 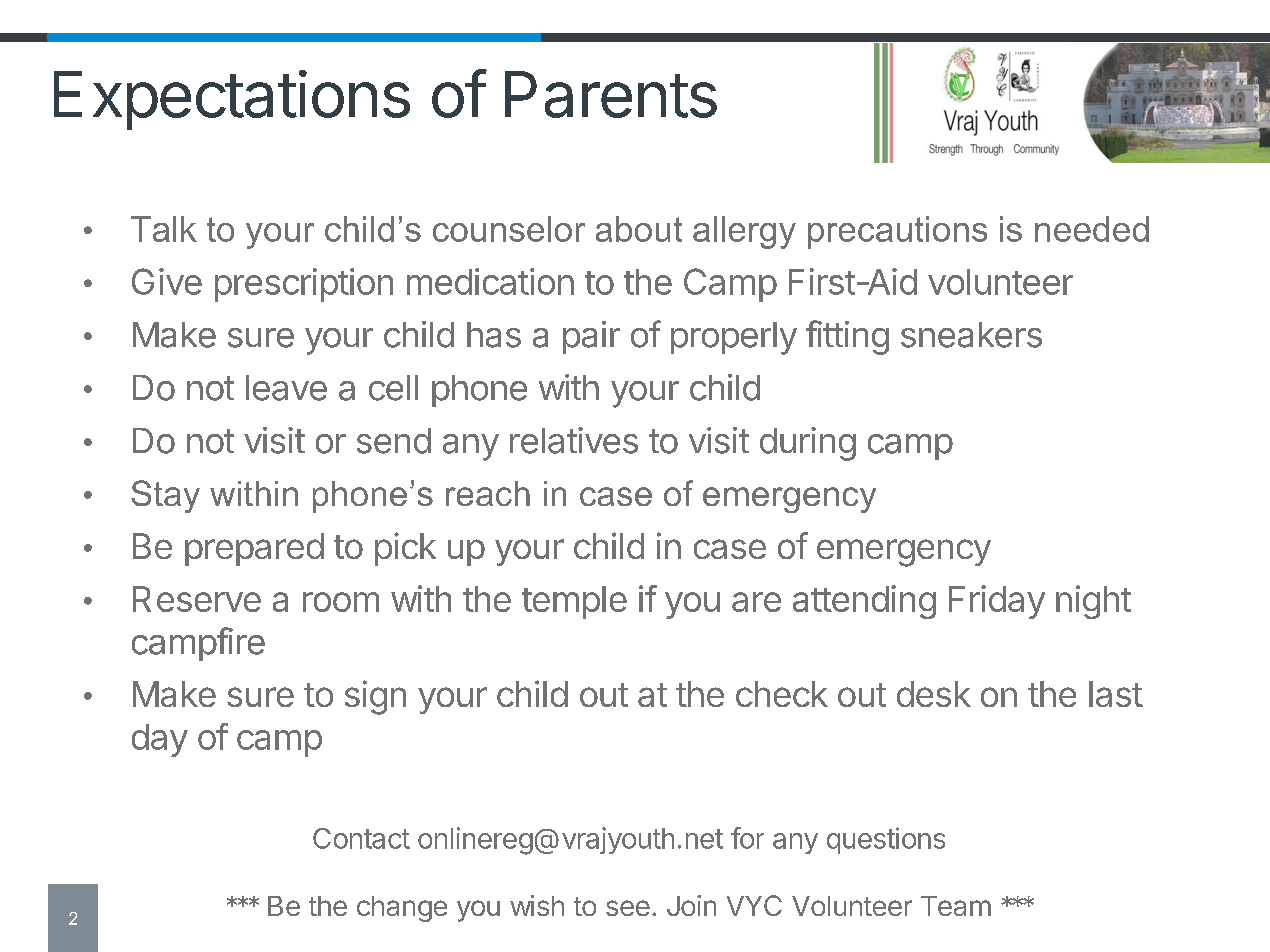 What do you see at coordinates (997, 602) in the screenshot?
I see `Friday` at bounding box center [997, 602].
